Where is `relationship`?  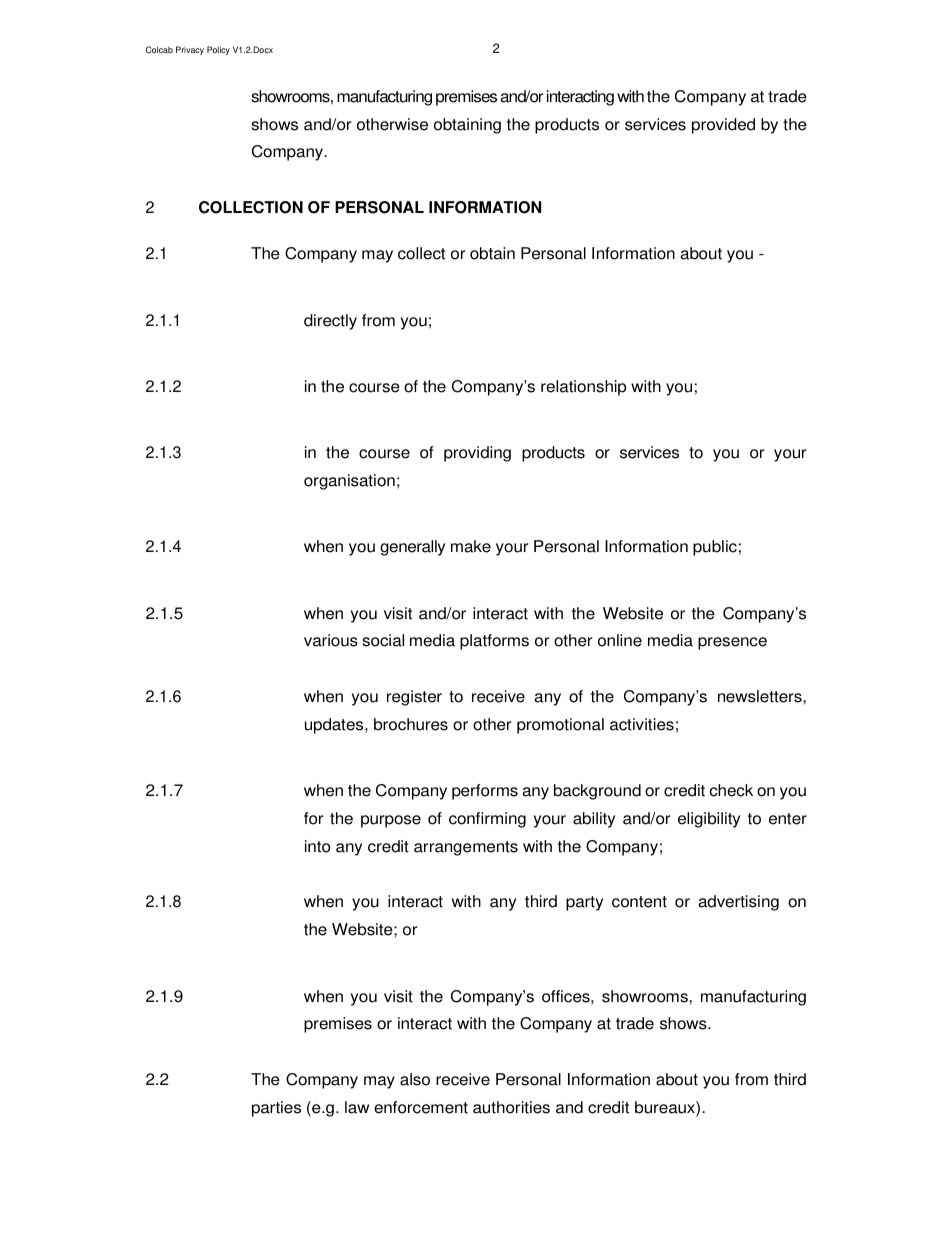 relationship is located at coordinates (583, 388).
